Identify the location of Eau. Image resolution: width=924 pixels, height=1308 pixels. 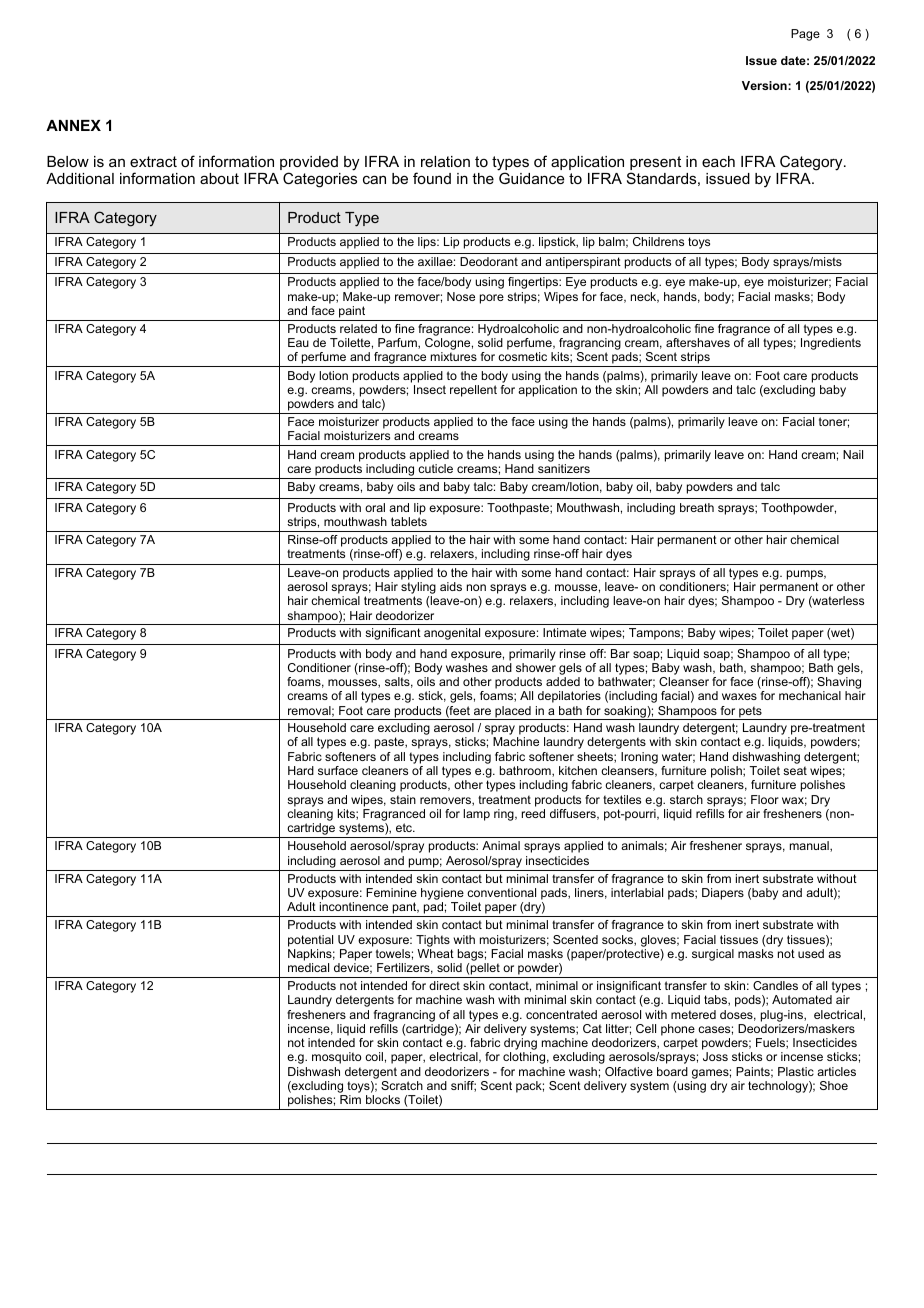
(298, 342).
